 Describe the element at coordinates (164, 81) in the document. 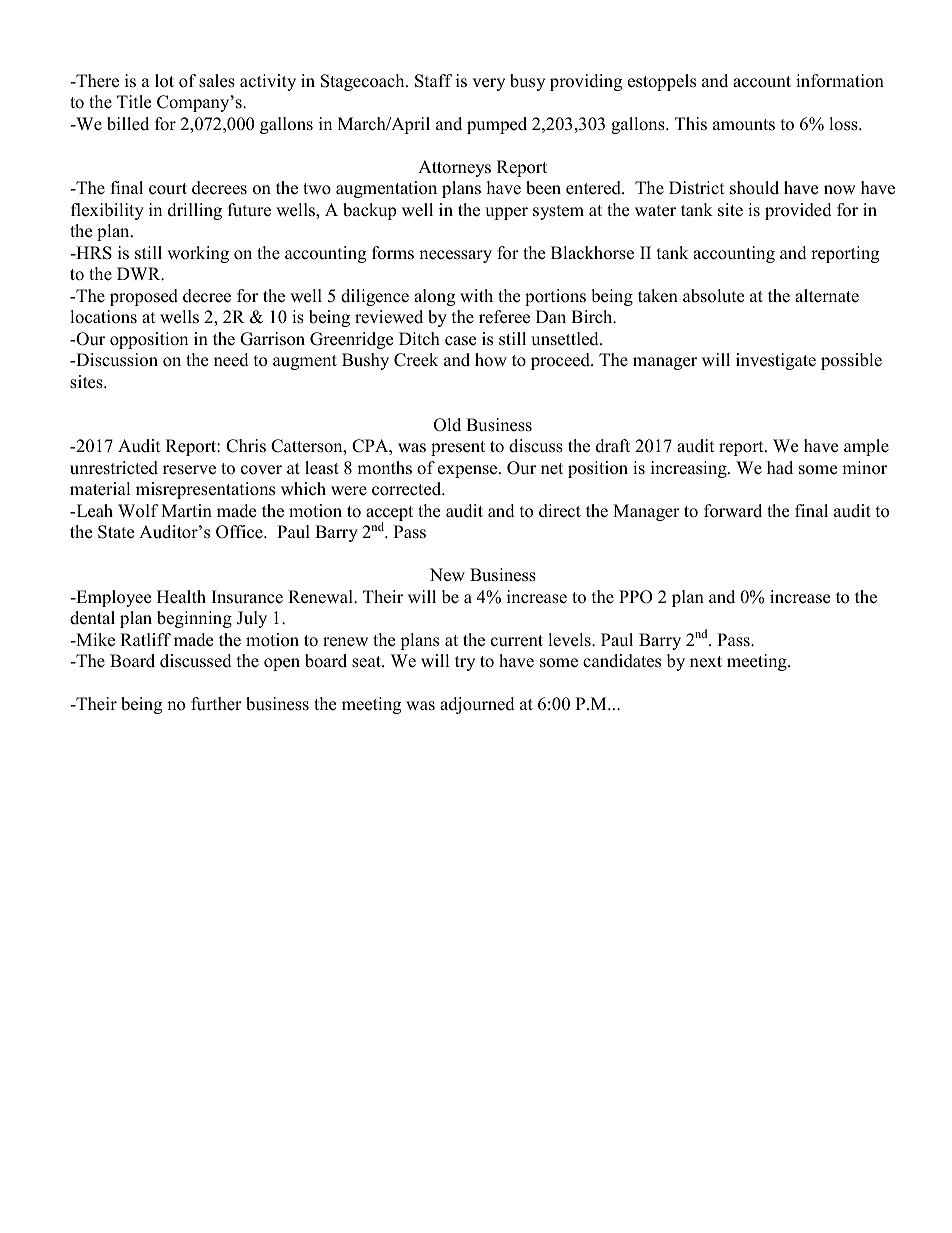

I see `lot` at that location.
